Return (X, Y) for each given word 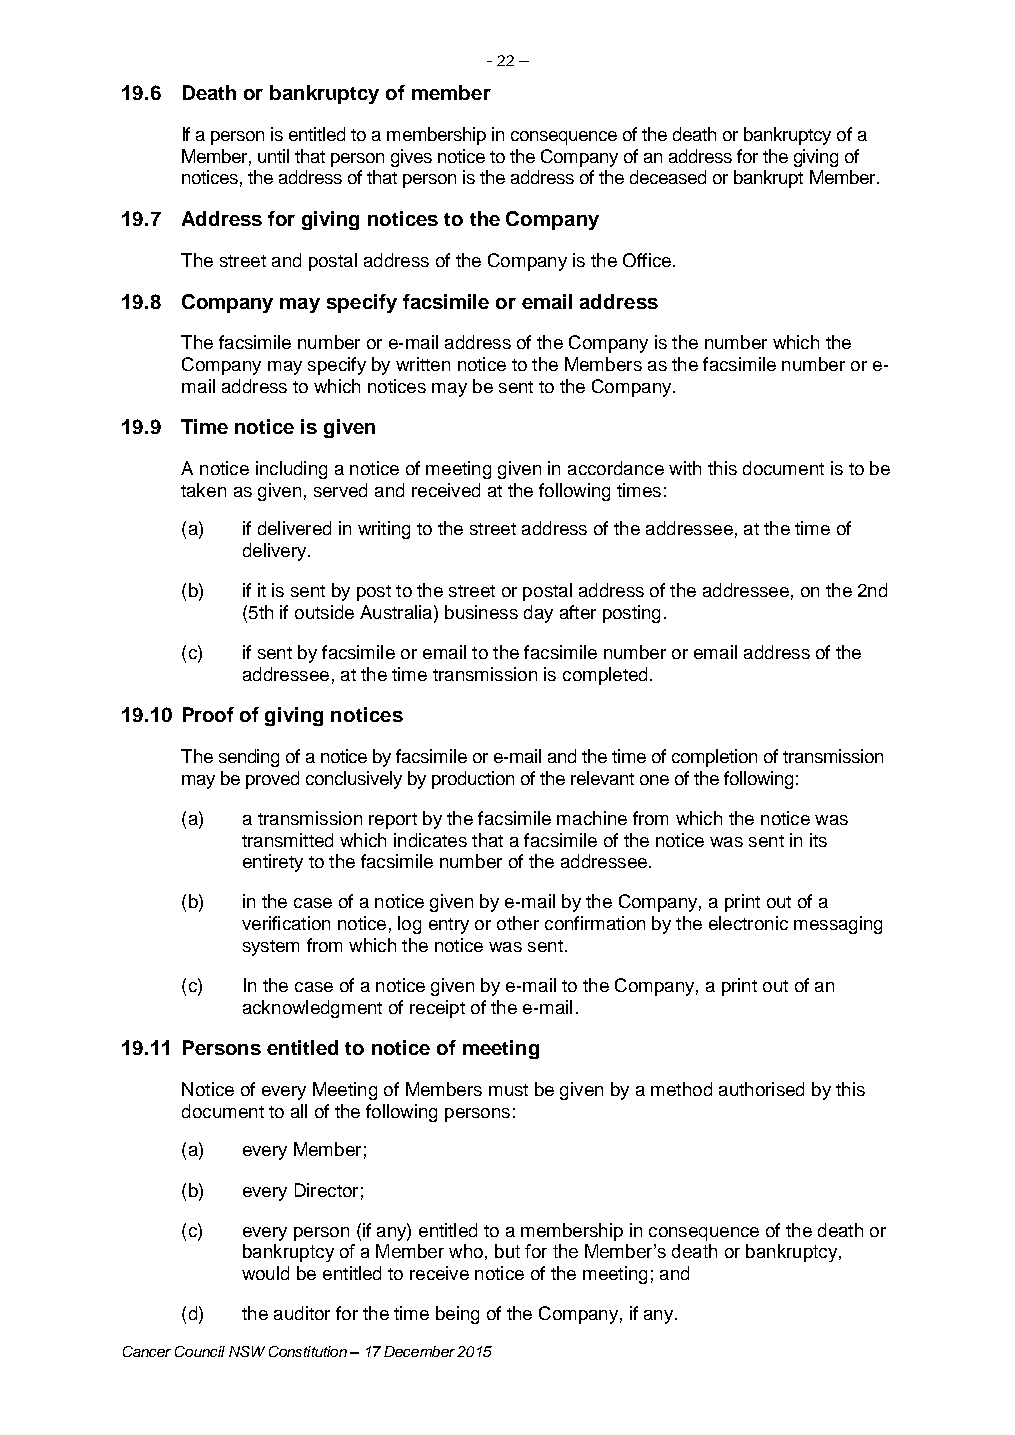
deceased (668, 177)
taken (203, 490)
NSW (247, 1351)
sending (249, 758)
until (273, 156)
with (685, 468)
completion (714, 758)
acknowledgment (312, 1009)
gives (411, 158)
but (507, 1251)
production (473, 780)
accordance (616, 468)
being (457, 1315)
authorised (761, 1089)
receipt (437, 1009)
